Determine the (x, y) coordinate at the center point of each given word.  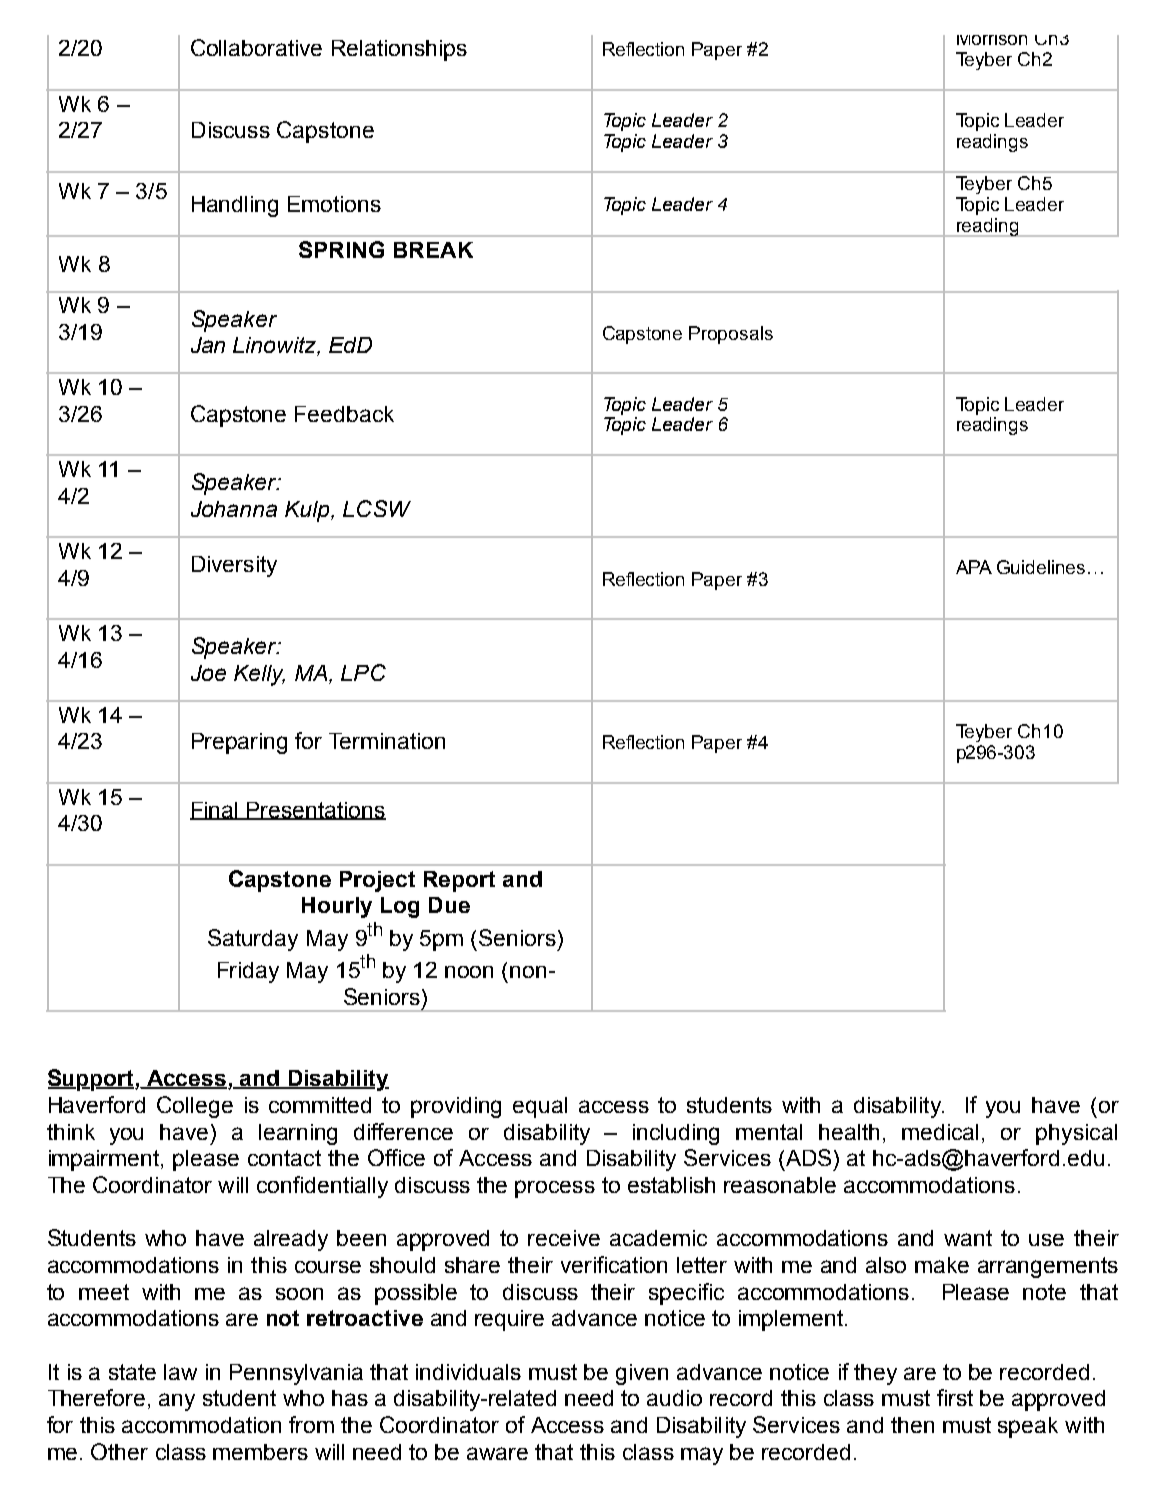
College (195, 1107)
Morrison (992, 40)
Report (459, 881)
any (177, 1402)
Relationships (399, 50)
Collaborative (256, 47)
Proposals (731, 335)
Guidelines (1041, 567)
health (849, 1132)
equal (540, 1107)
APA (974, 567)
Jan (208, 345)
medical (940, 1132)
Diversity (234, 566)
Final (215, 811)
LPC (363, 672)
